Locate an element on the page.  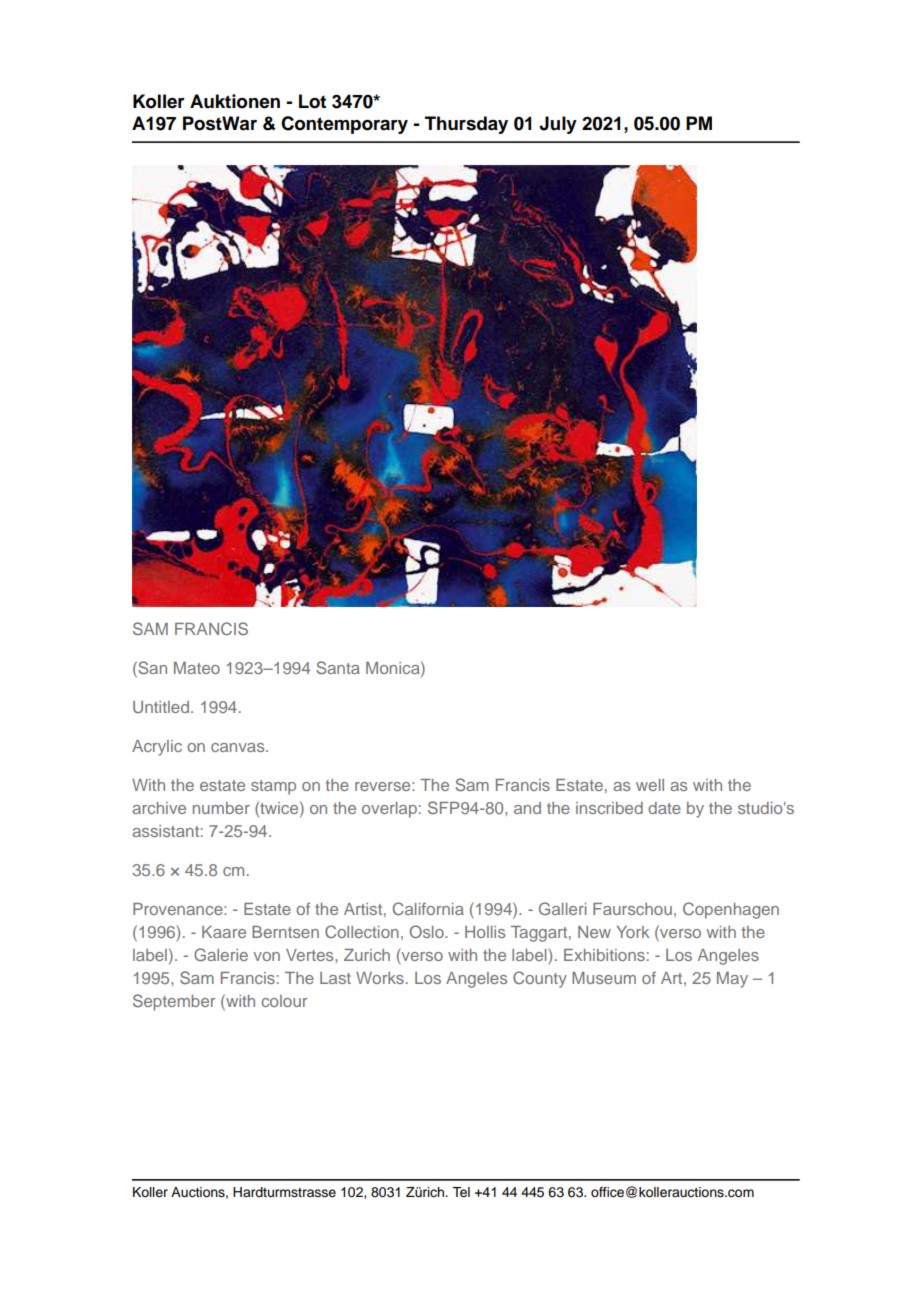
Lot is located at coordinates (312, 101).
